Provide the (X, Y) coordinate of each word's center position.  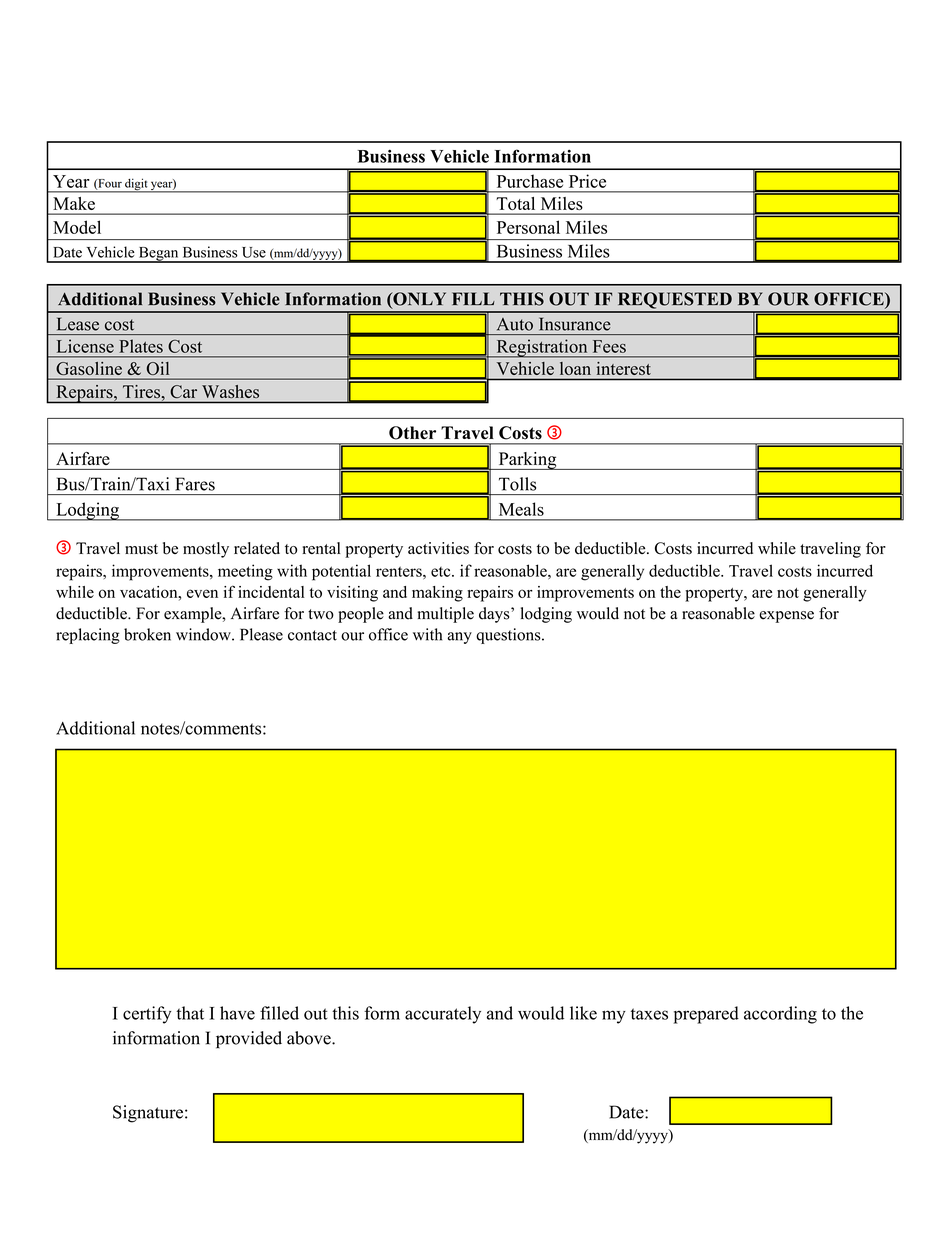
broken (147, 634)
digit (136, 185)
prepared (706, 1015)
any (459, 638)
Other (412, 433)
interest (624, 368)
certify (147, 1015)
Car (184, 391)
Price (587, 181)
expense (786, 617)
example (194, 615)
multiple (446, 615)
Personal (528, 227)
